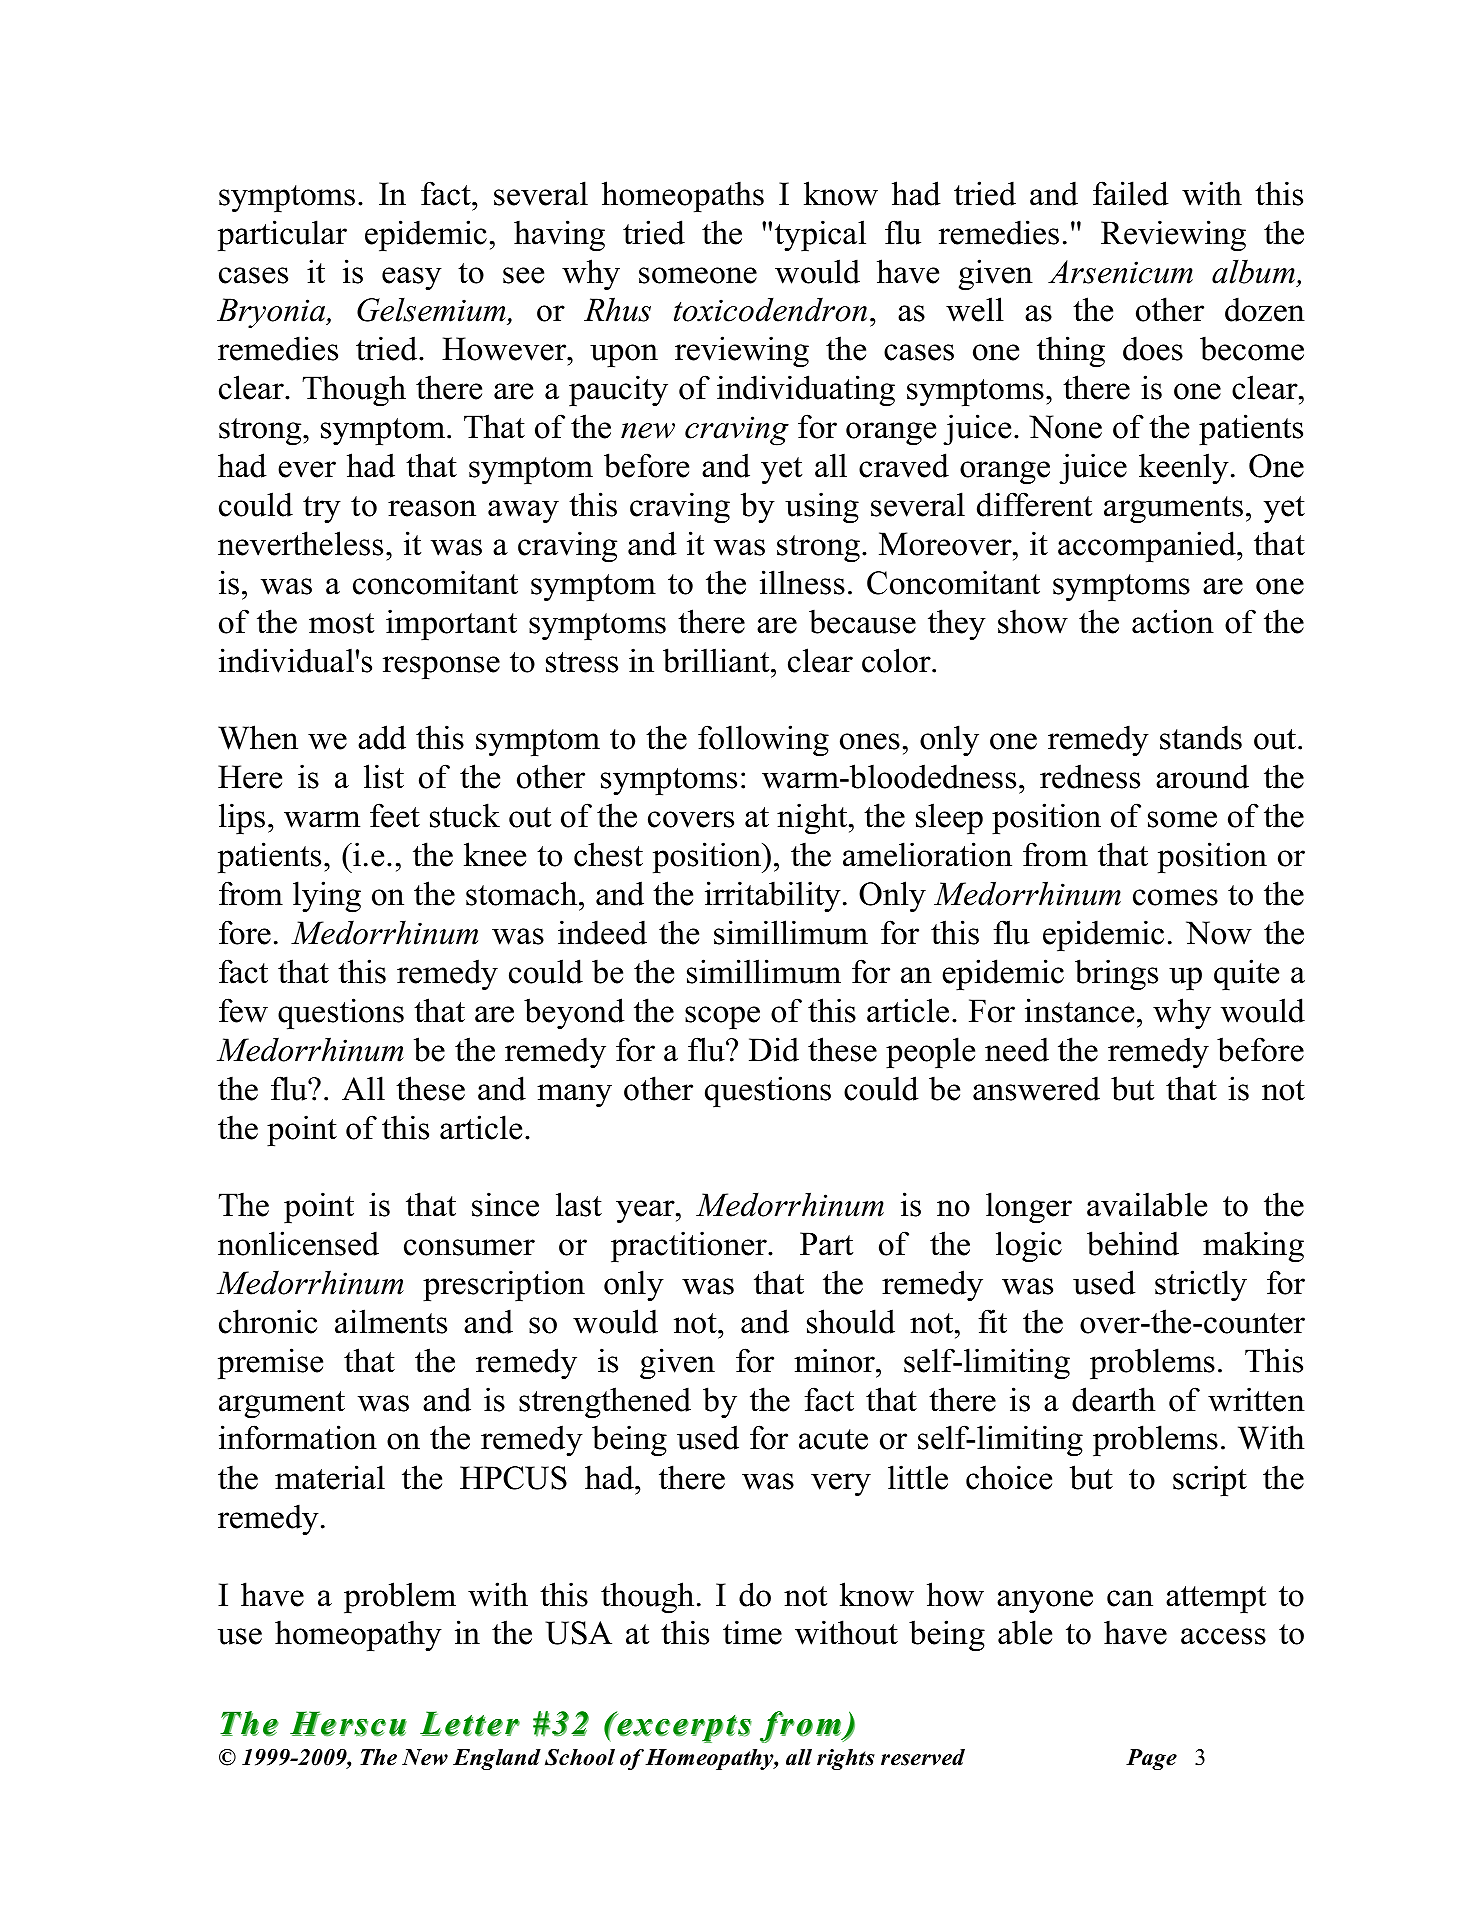 This document has height=1914, width=1479. Describe the element at coordinates (820, 236) in the document. I see `typical` at that location.
